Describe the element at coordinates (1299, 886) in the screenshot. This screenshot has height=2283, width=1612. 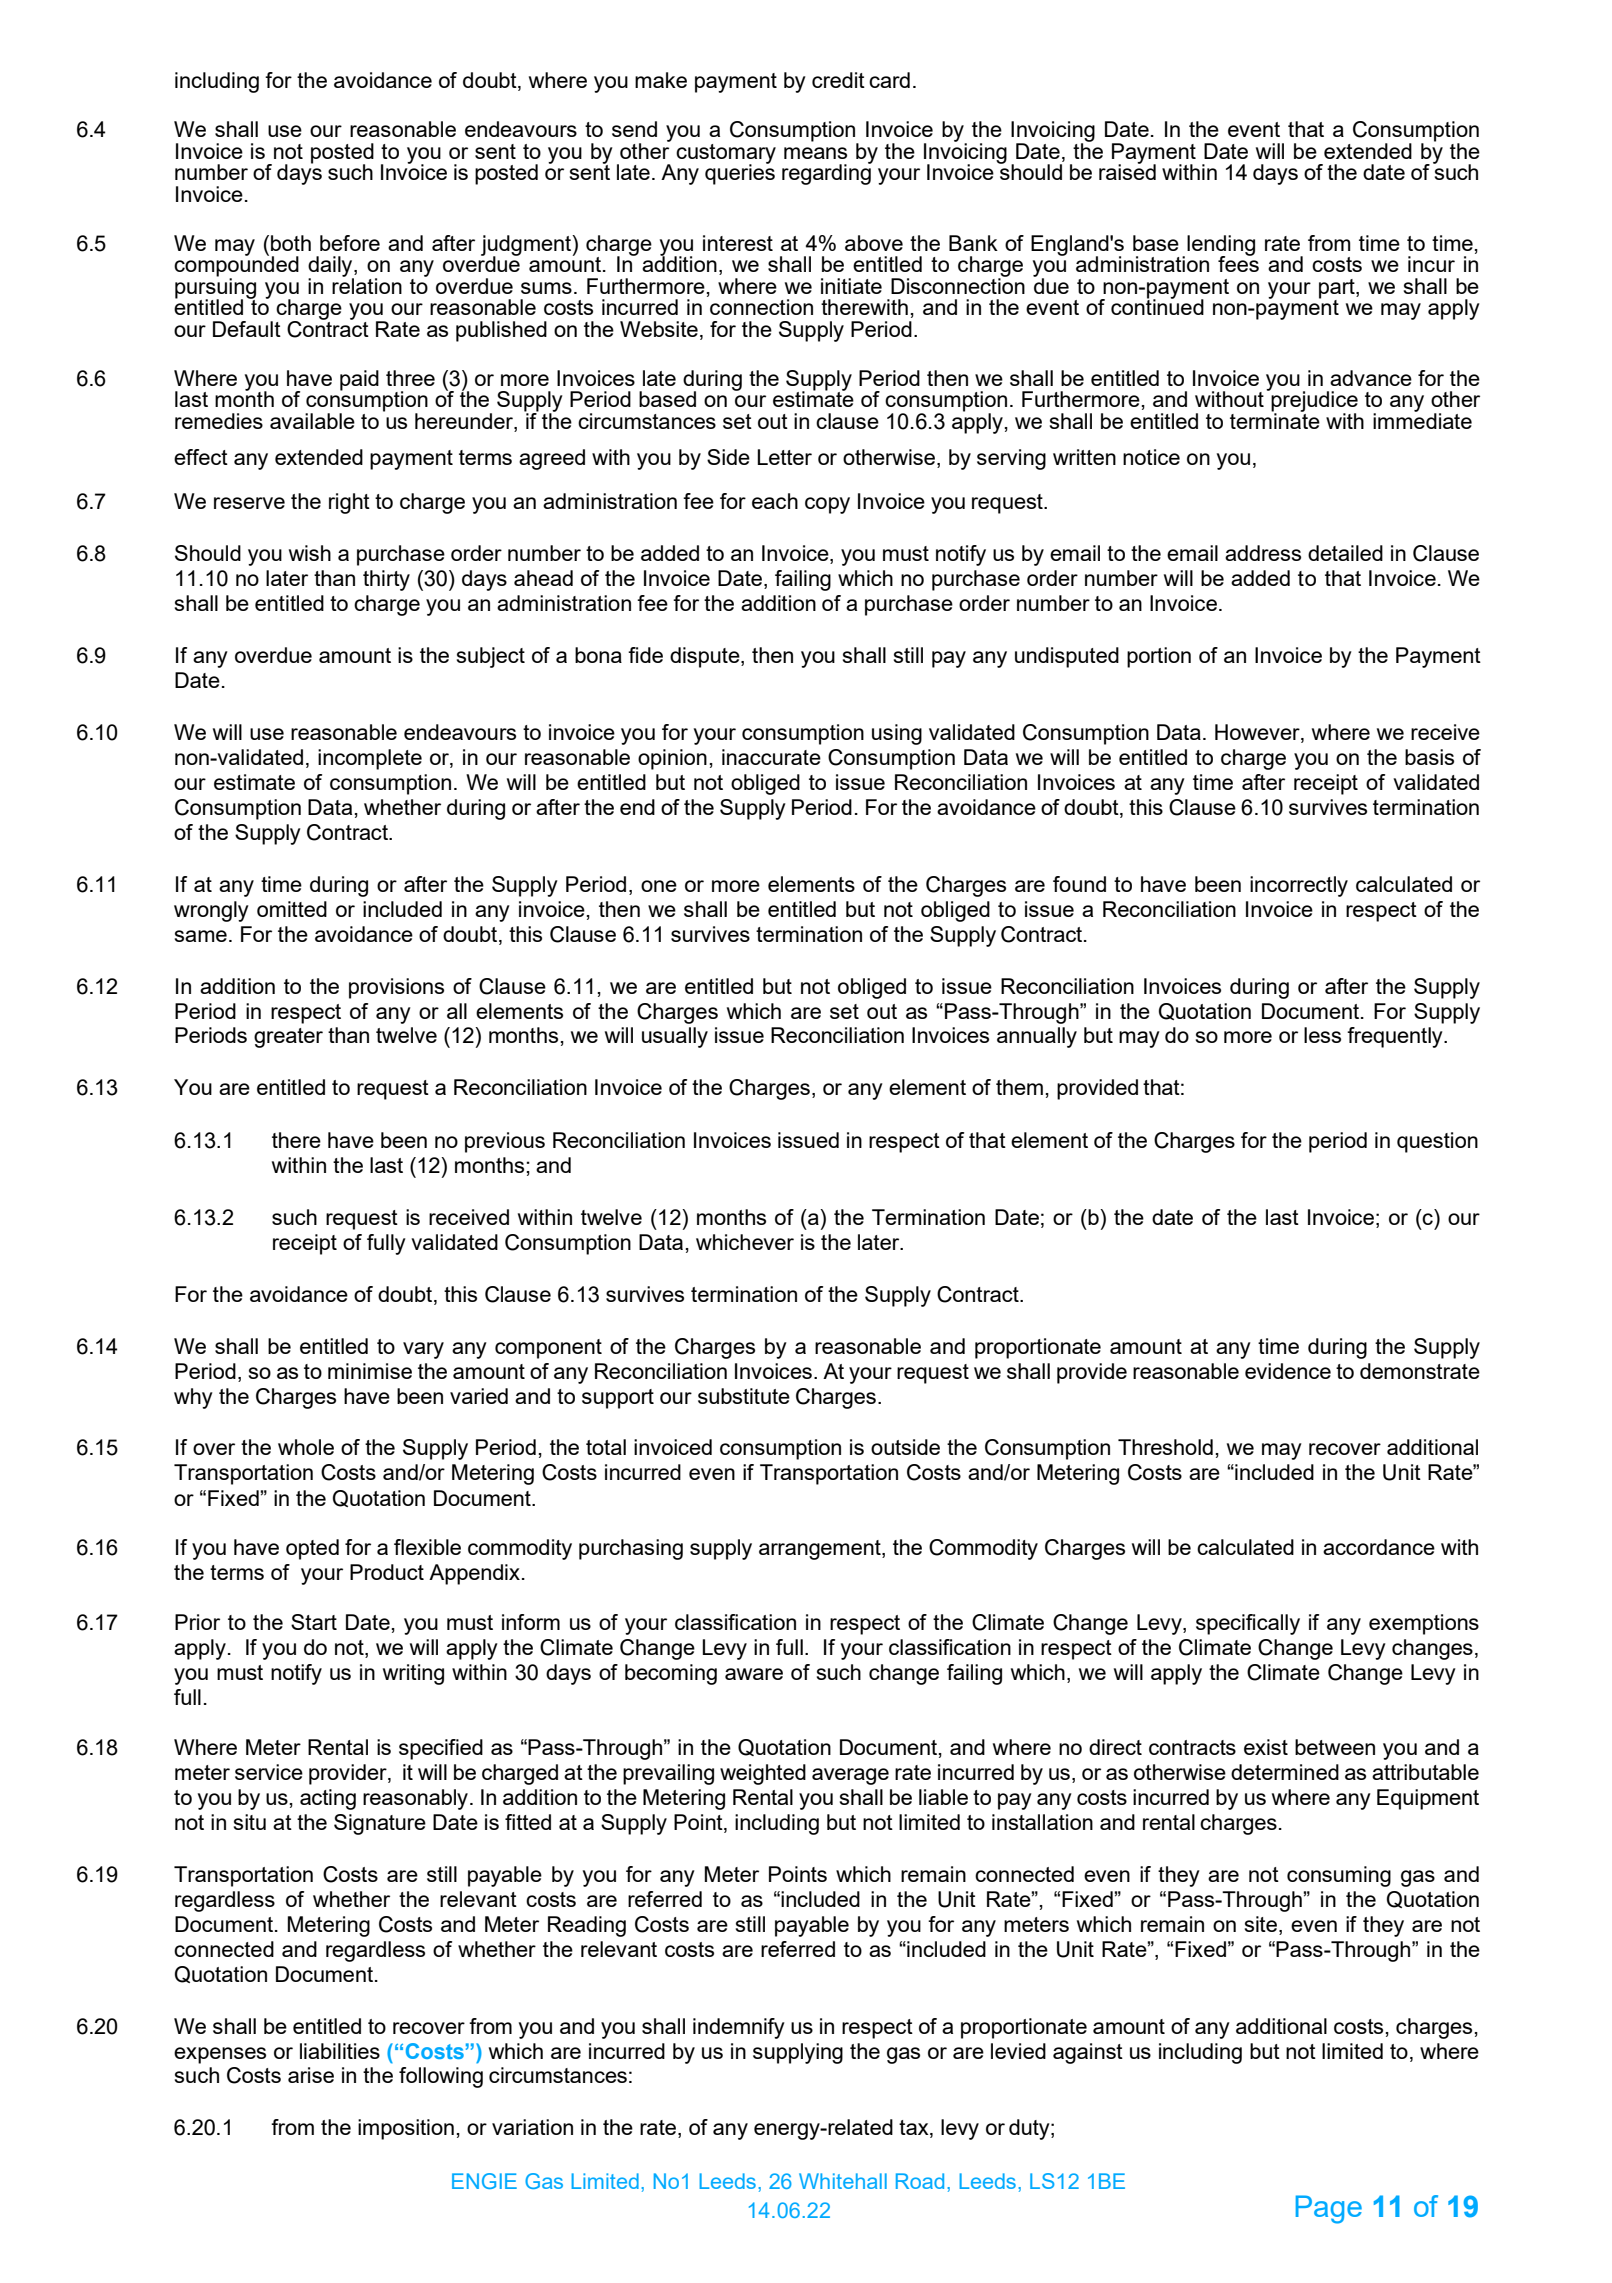
I see `incorrectly` at that location.
